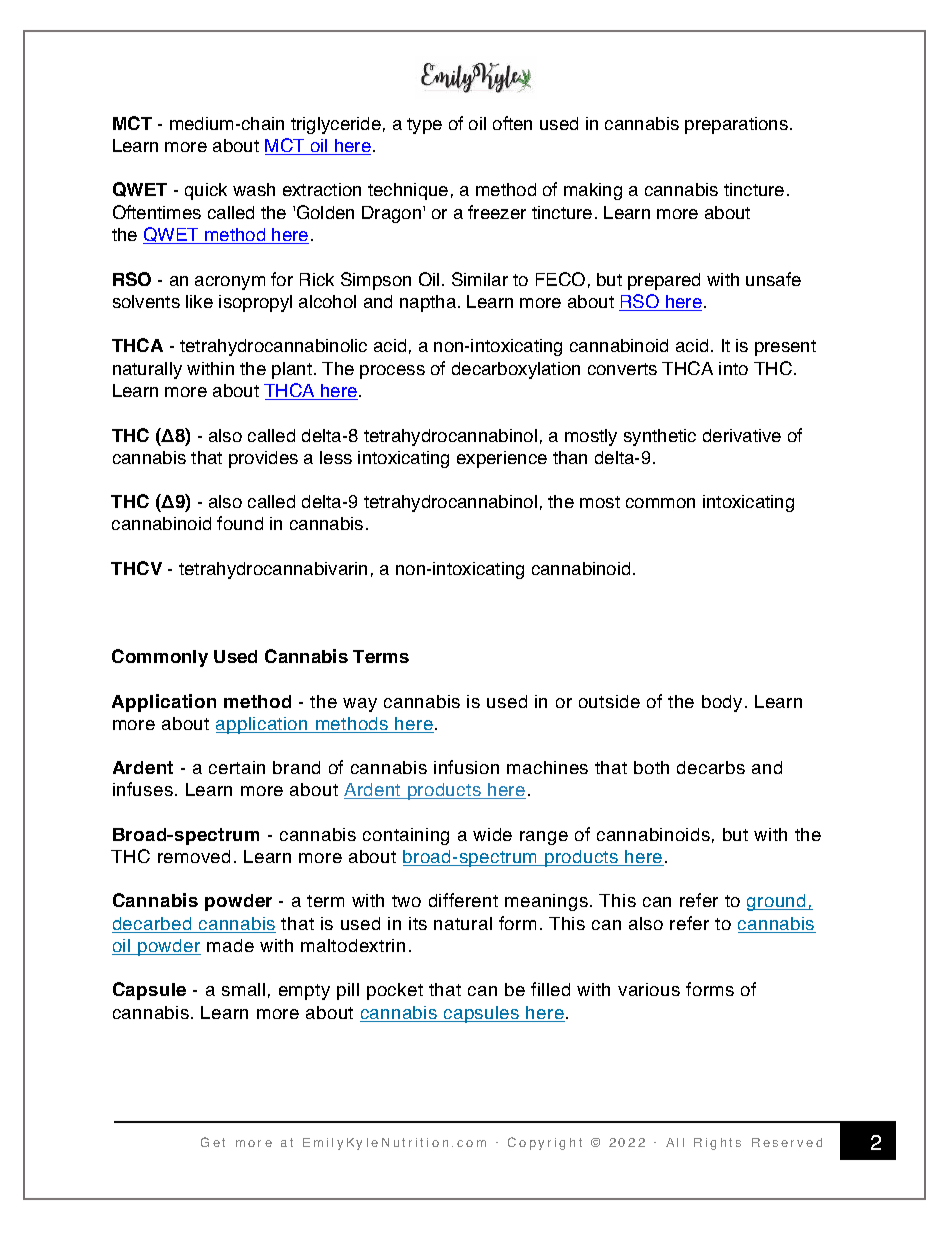 The height and width of the screenshot is (1233, 952). What do you see at coordinates (206, 191) in the screenshot?
I see `quick` at bounding box center [206, 191].
